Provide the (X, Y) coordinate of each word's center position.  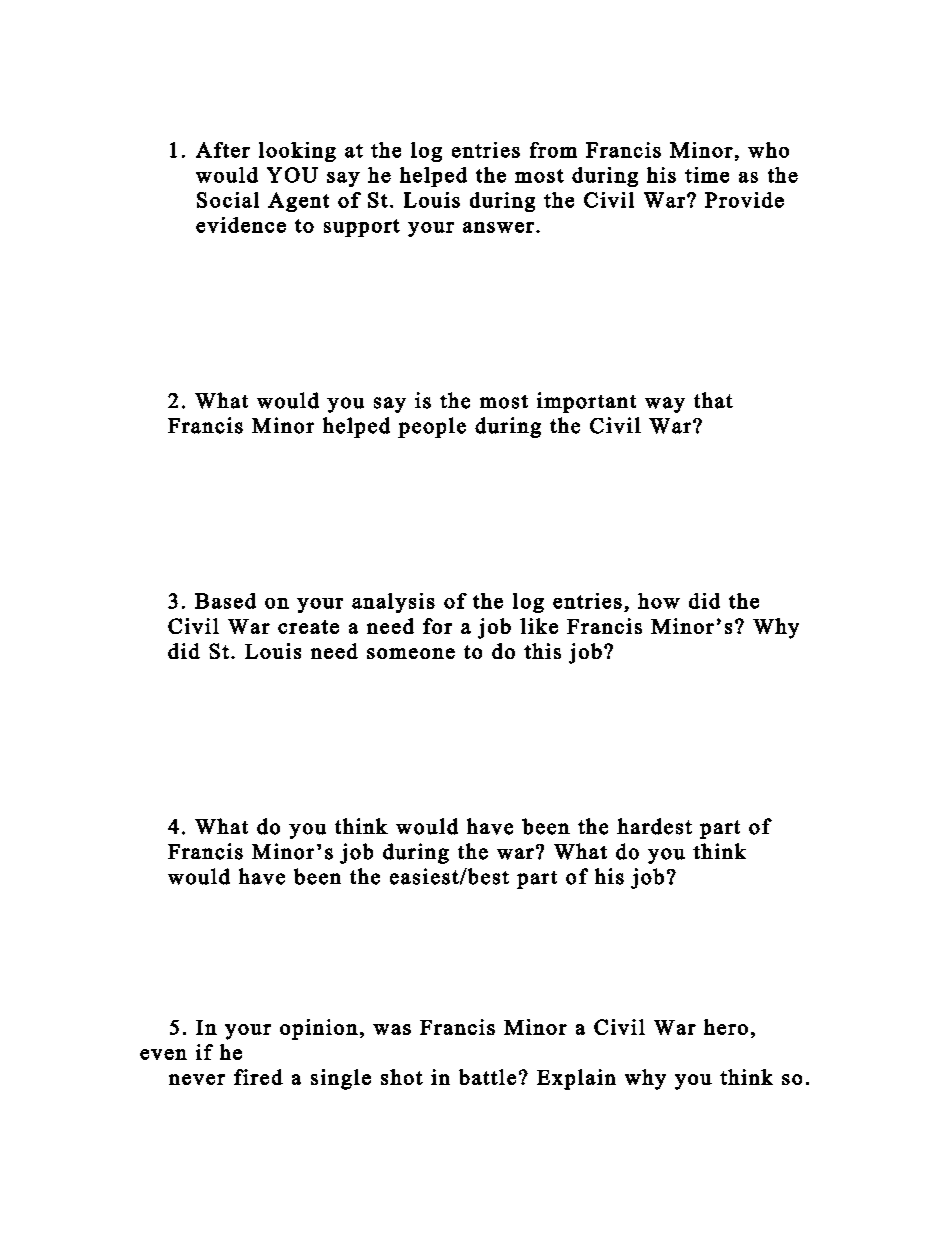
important (586, 402)
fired (258, 1077)
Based (225, 601)
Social (228, 200)
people (432, 427)
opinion (319, 1029)
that (713, 400)
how (659, 601)
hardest (654, 826)
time (707, 175)
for (437, 626)
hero (726, 1027)
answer (498, 227)
